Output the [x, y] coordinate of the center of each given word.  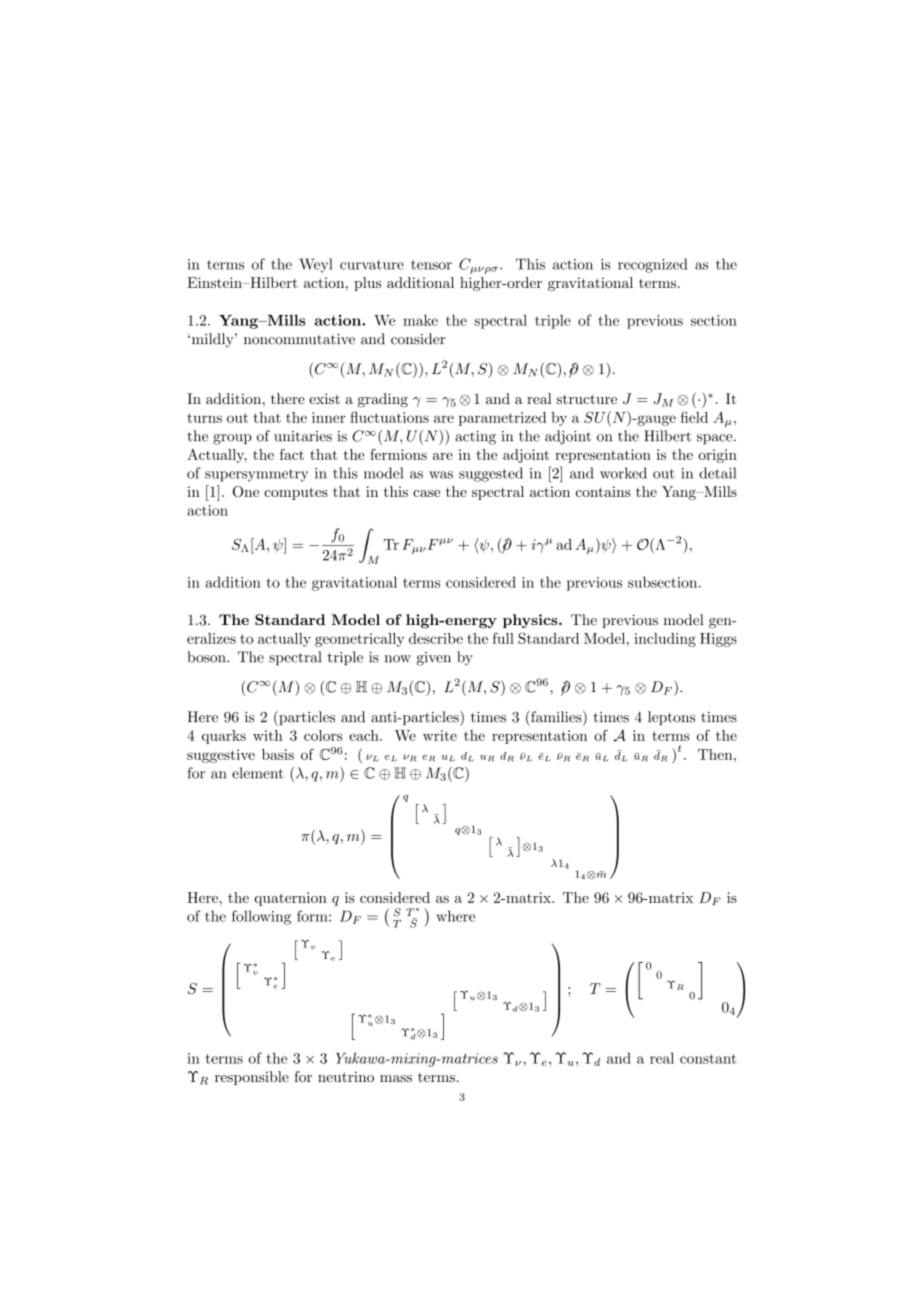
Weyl [316, 265]
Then [716, 754]
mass [396, 1078]
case [426, 493]
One [246, 491]
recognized [653, 265]
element [258, 773]
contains [603, 491]
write [440, 735]
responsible [252, 1078]
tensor [431, 265]
